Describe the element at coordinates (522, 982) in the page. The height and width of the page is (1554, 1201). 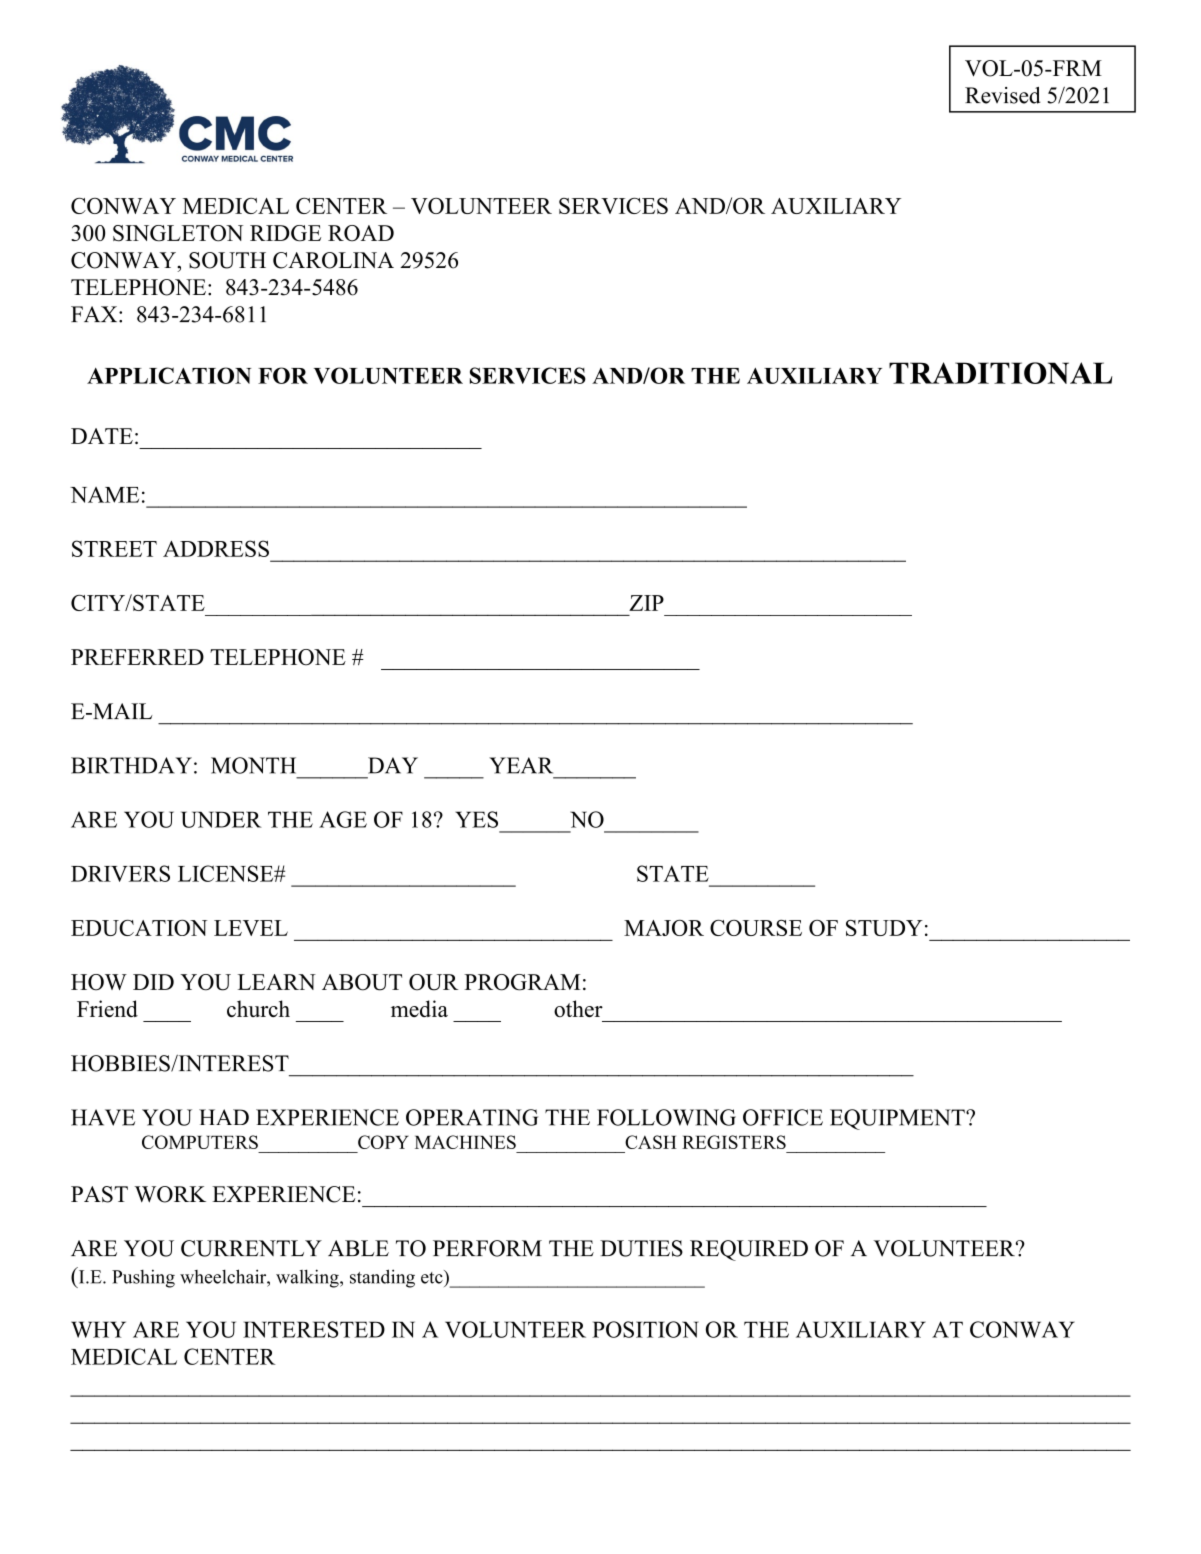
I see `PROGRAM` at that location.
